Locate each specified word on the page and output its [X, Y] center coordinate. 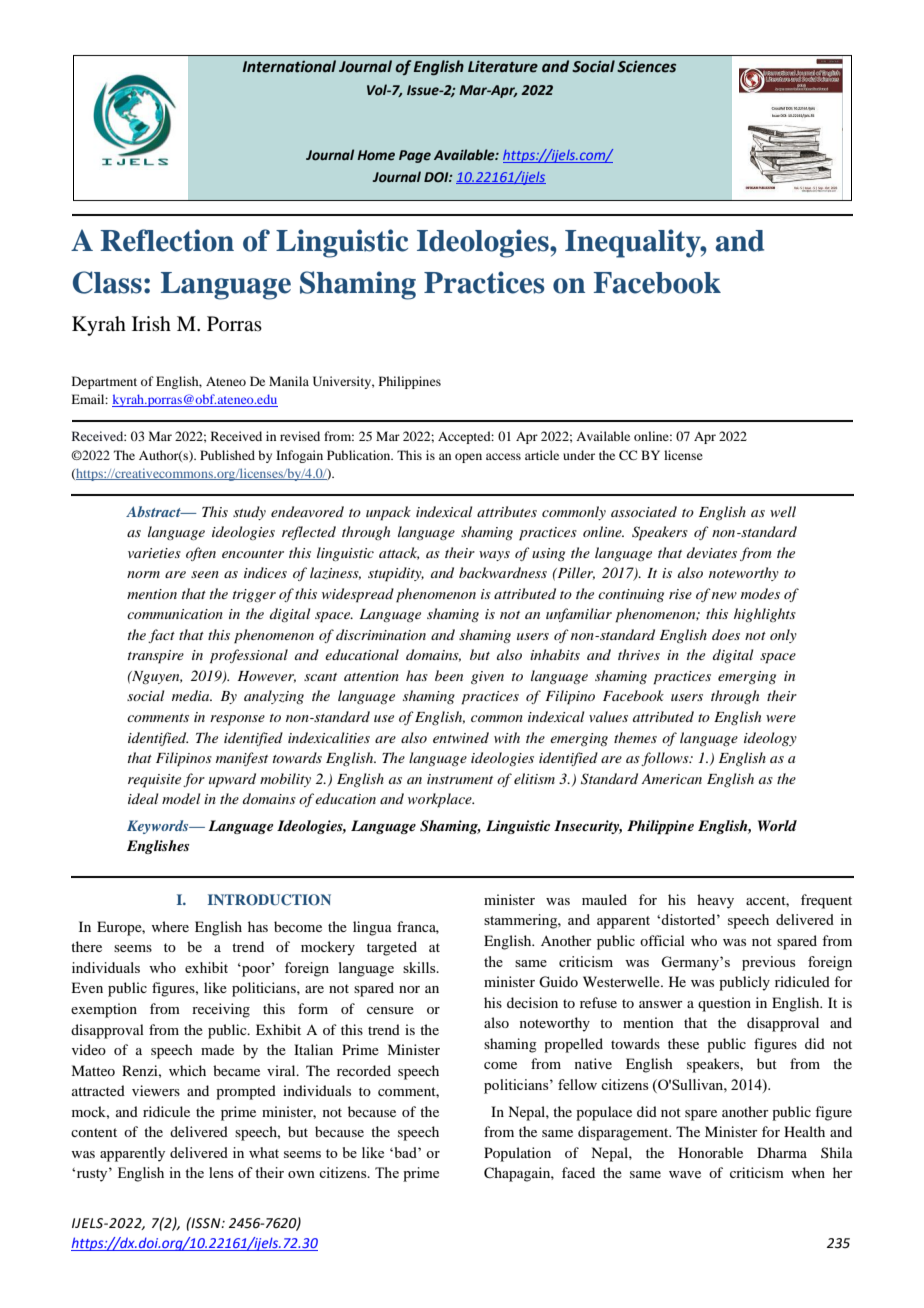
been [449, 675]
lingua [372, 928]
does [726, 634]
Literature [503, 66]
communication [175, 614]
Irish [151, 323]
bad [405, 1152]
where [170, 926]
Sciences [646, 67]
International [289, 66]
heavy [715, 901]
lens [221, 1172]
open [468, 458]
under [579, 455]
